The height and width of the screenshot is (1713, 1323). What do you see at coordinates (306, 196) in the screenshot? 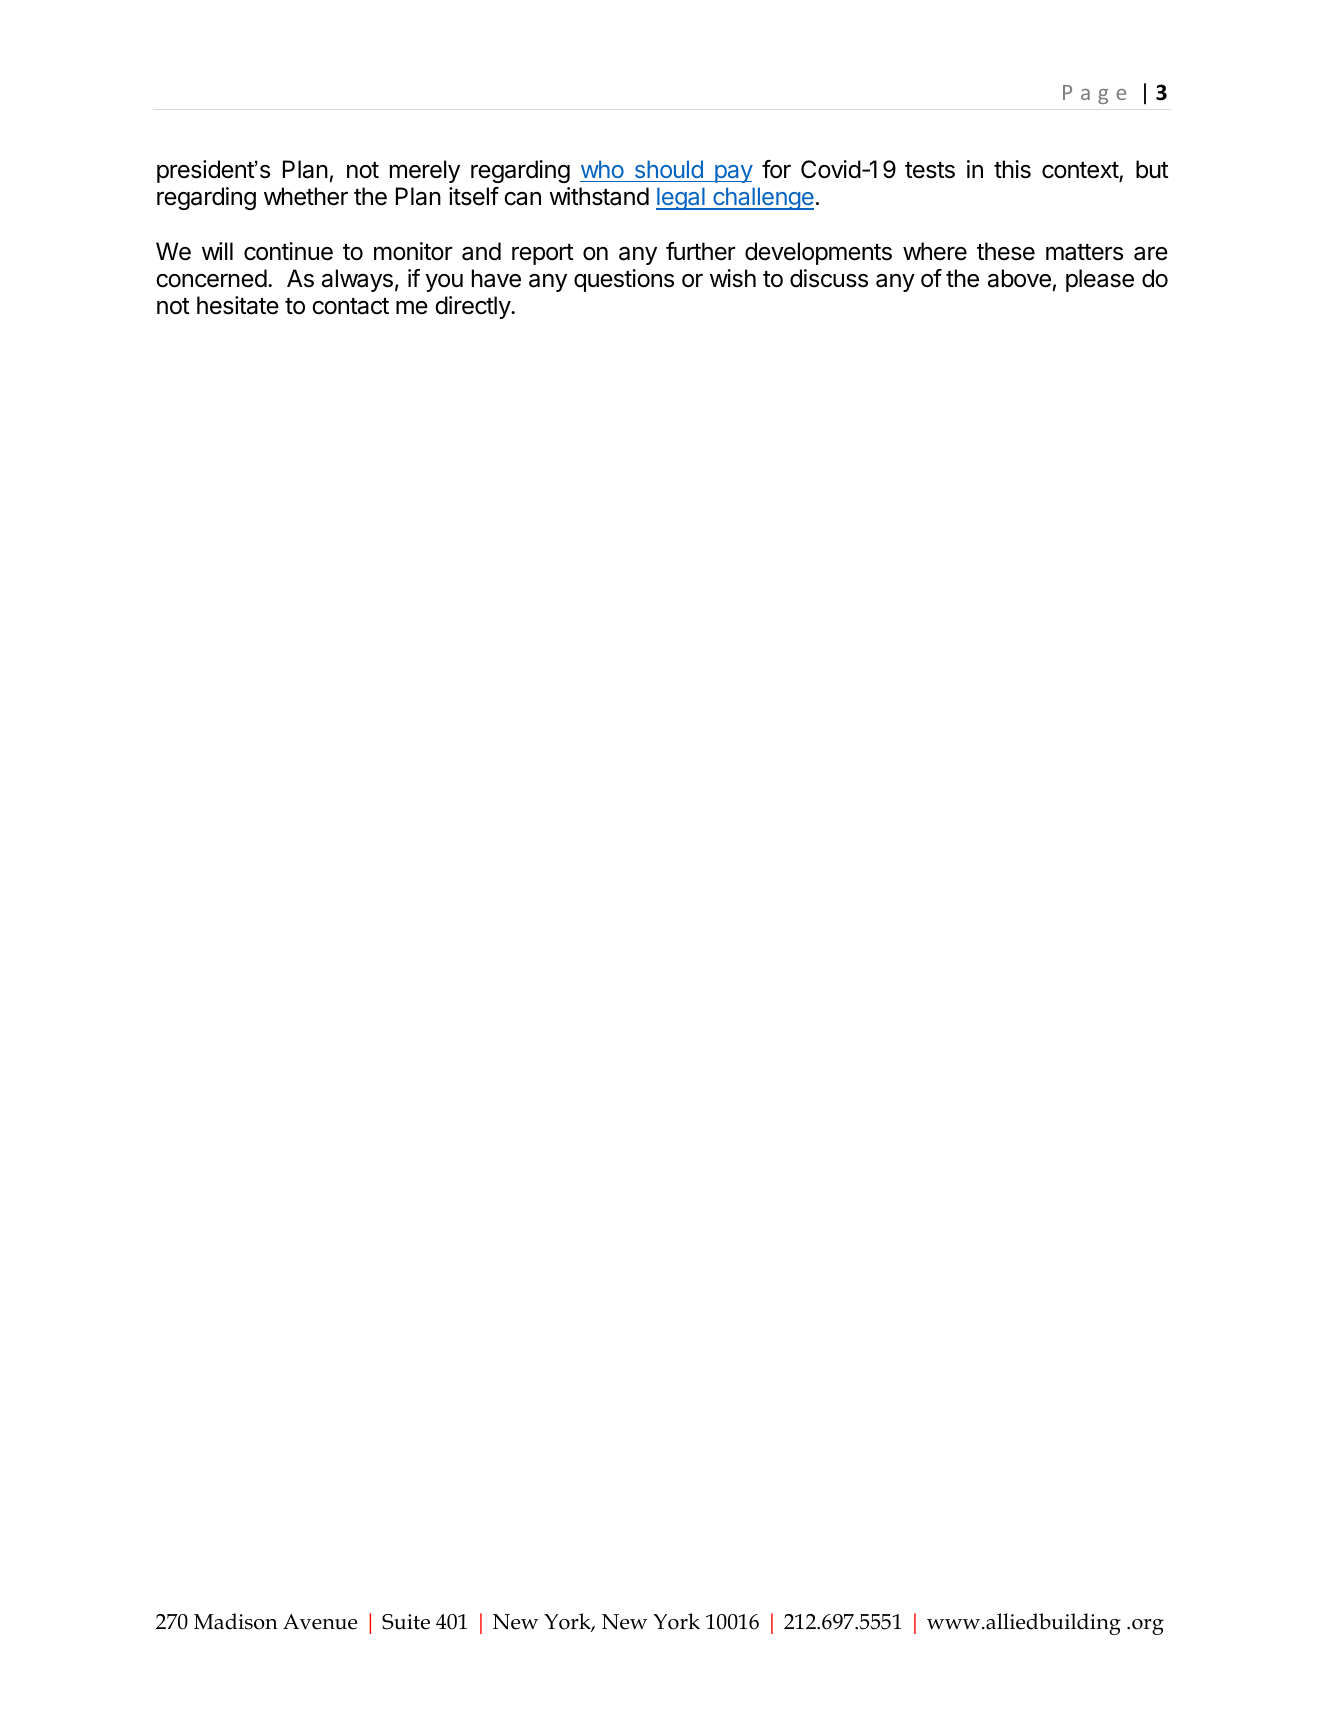
I see `whether` at bounding box center [306, 196].
